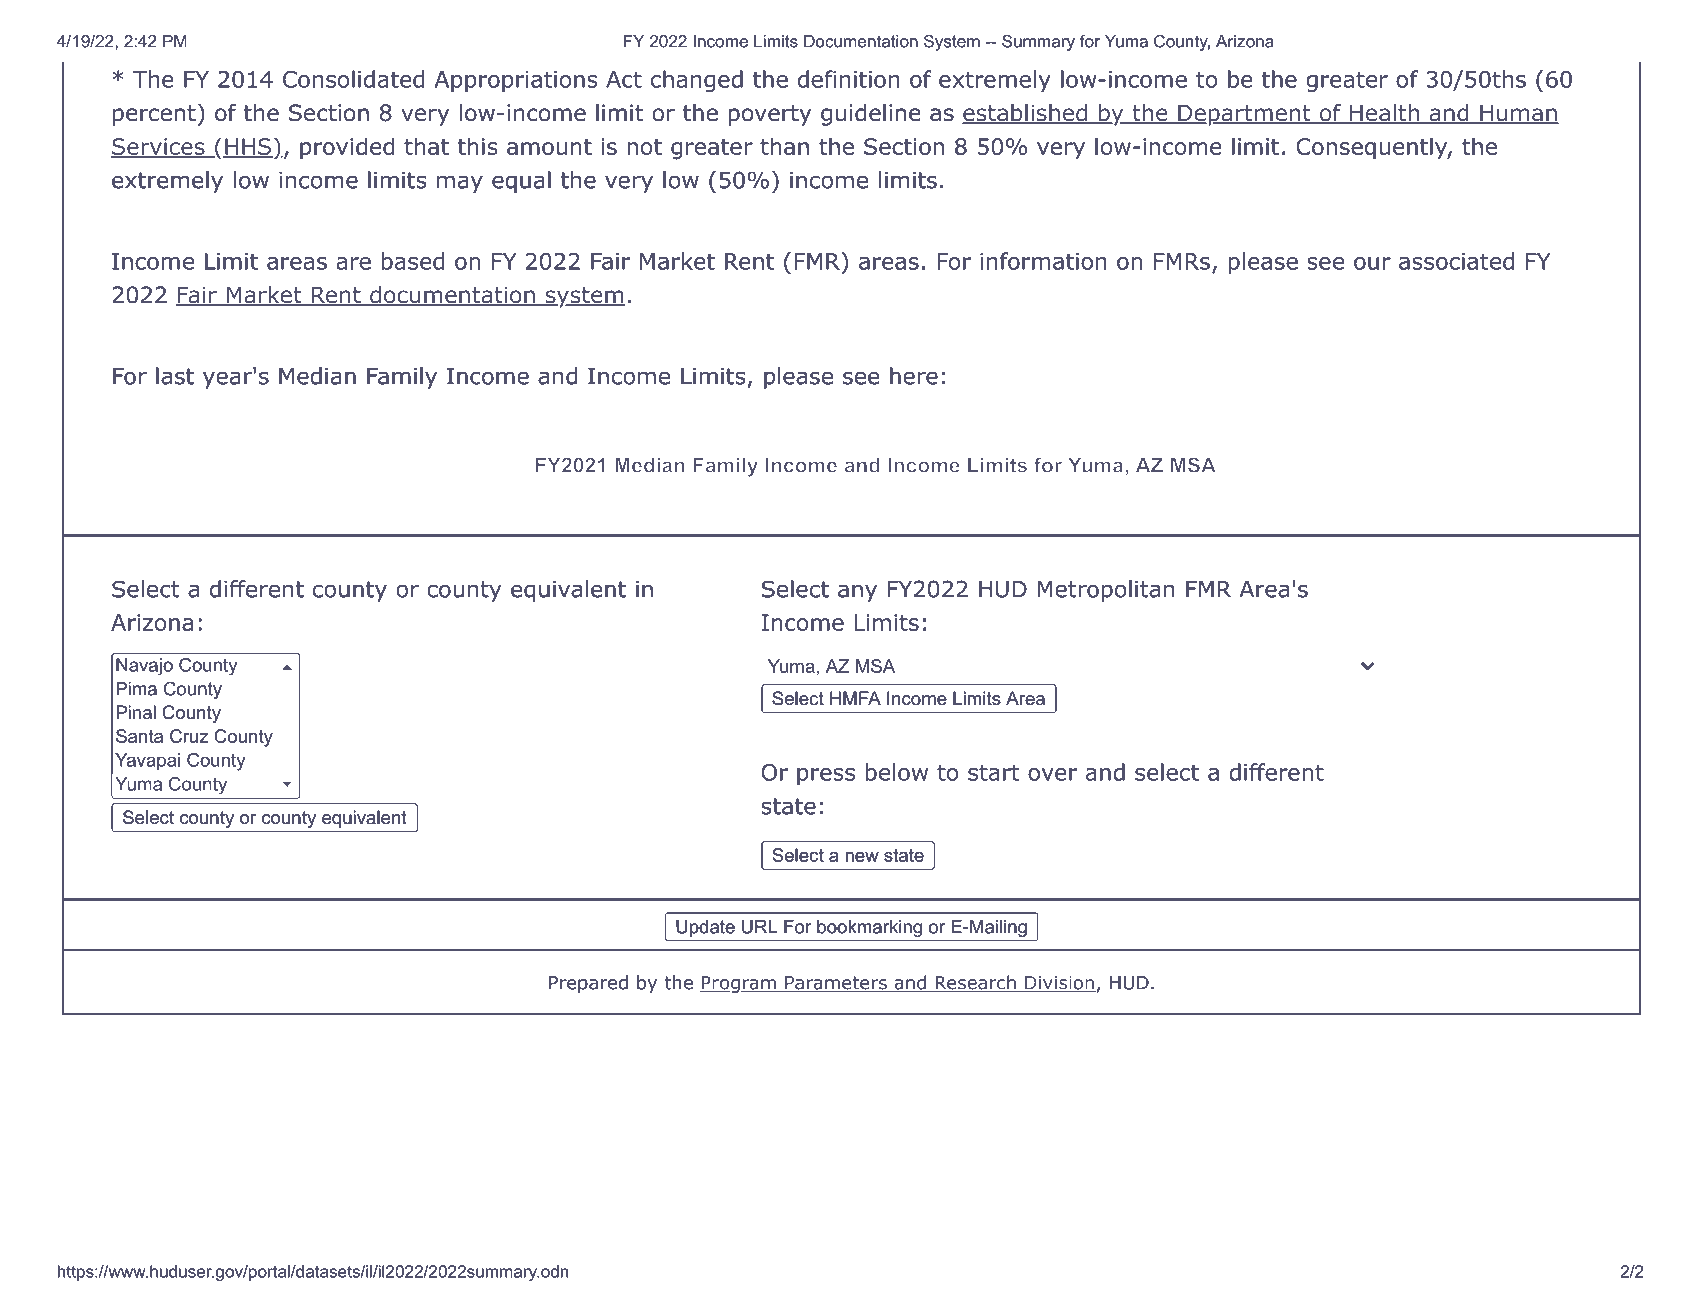 This document has height=1314, width=1701. What do you see at coordinates (1384, 114) in the document?
I see `Health` at bounding box center [1384, 114].
